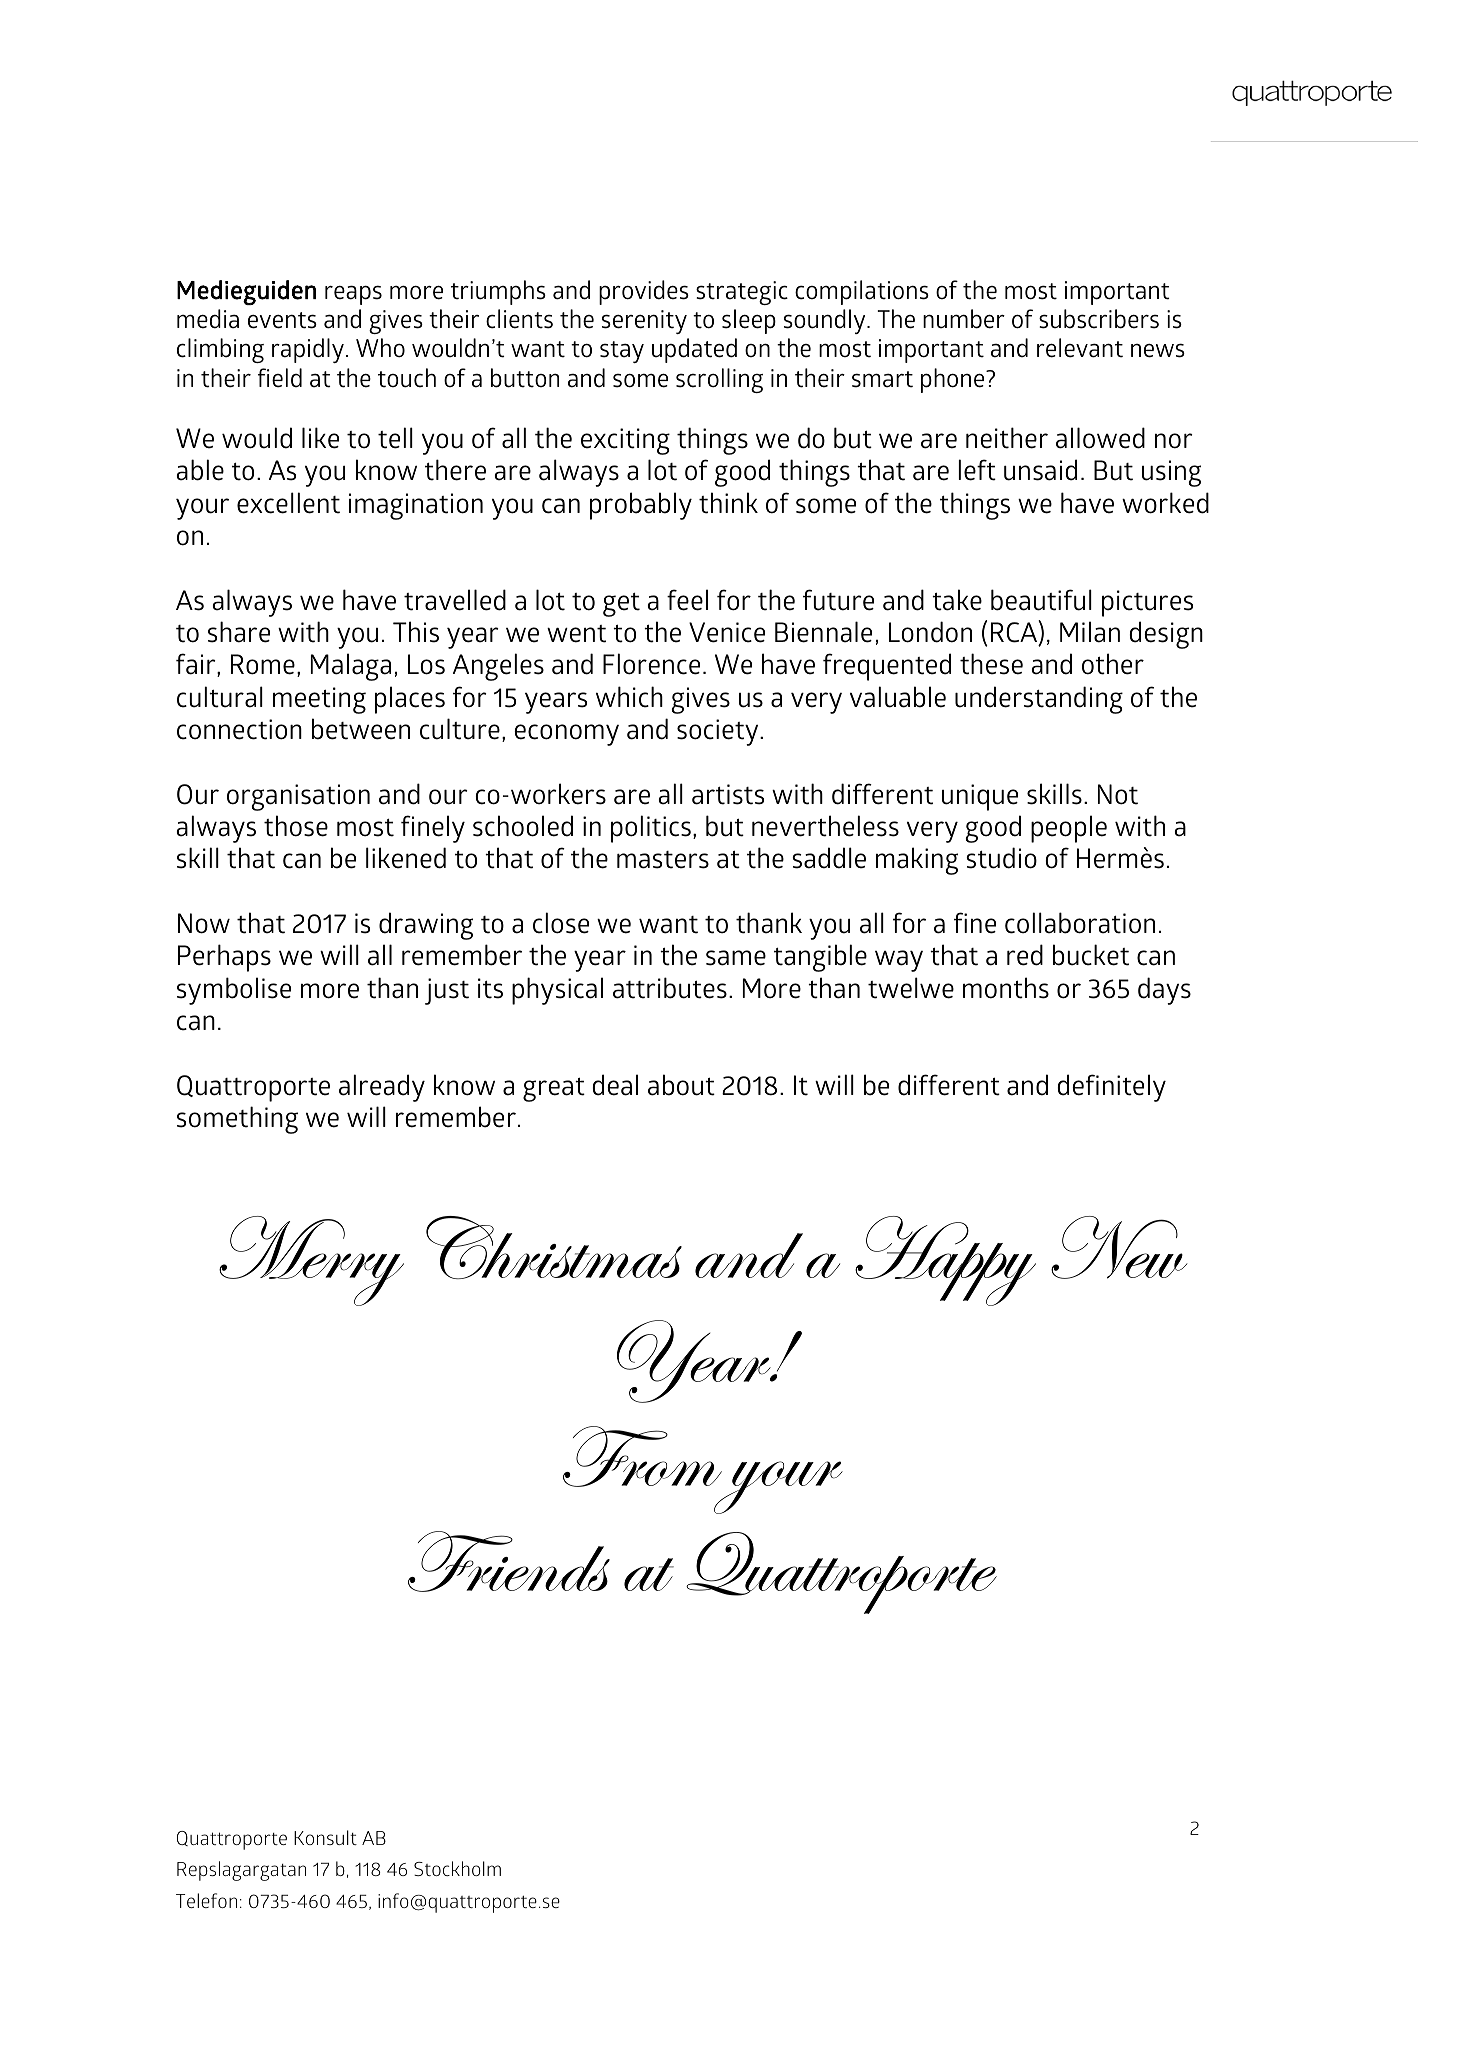  Describe the element at coordinates (206, 1900) in the screenshot. I see `Telefon` at that location.
